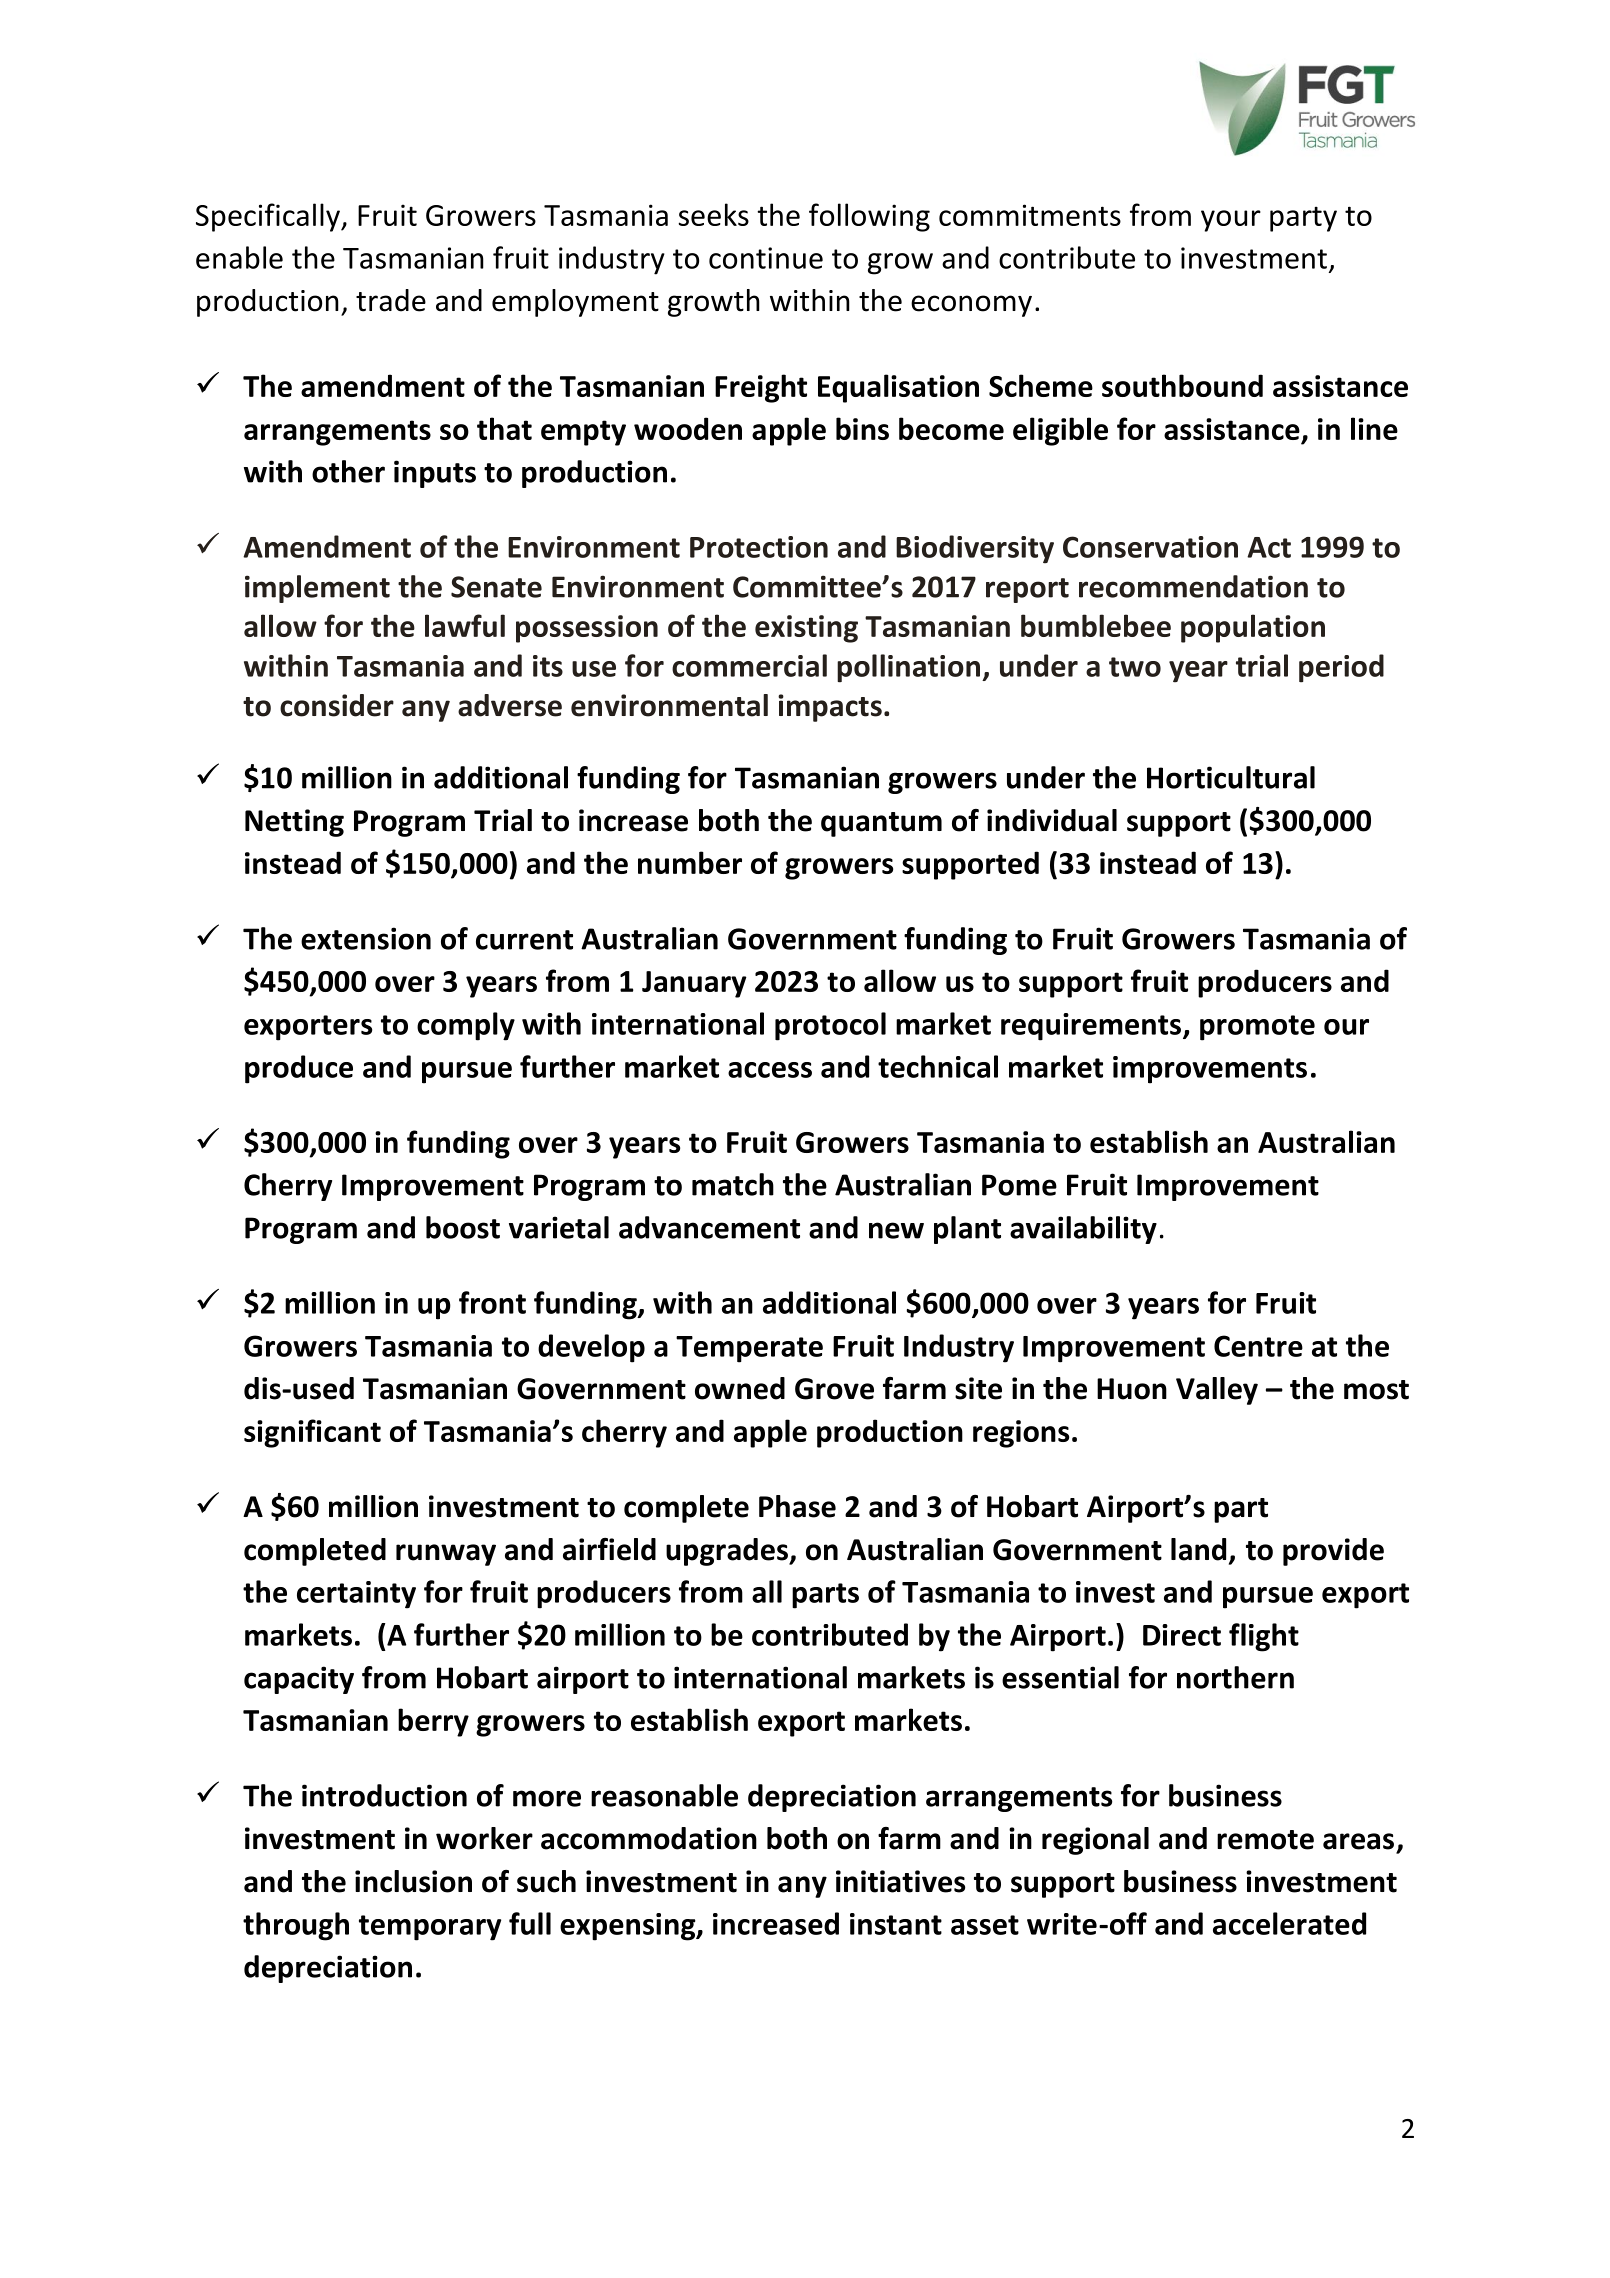 The image size is (1610, 2278). What do you see at coordinates (466, 1026) in the document?
I see `comply` at bounding box center [466, 1026].
